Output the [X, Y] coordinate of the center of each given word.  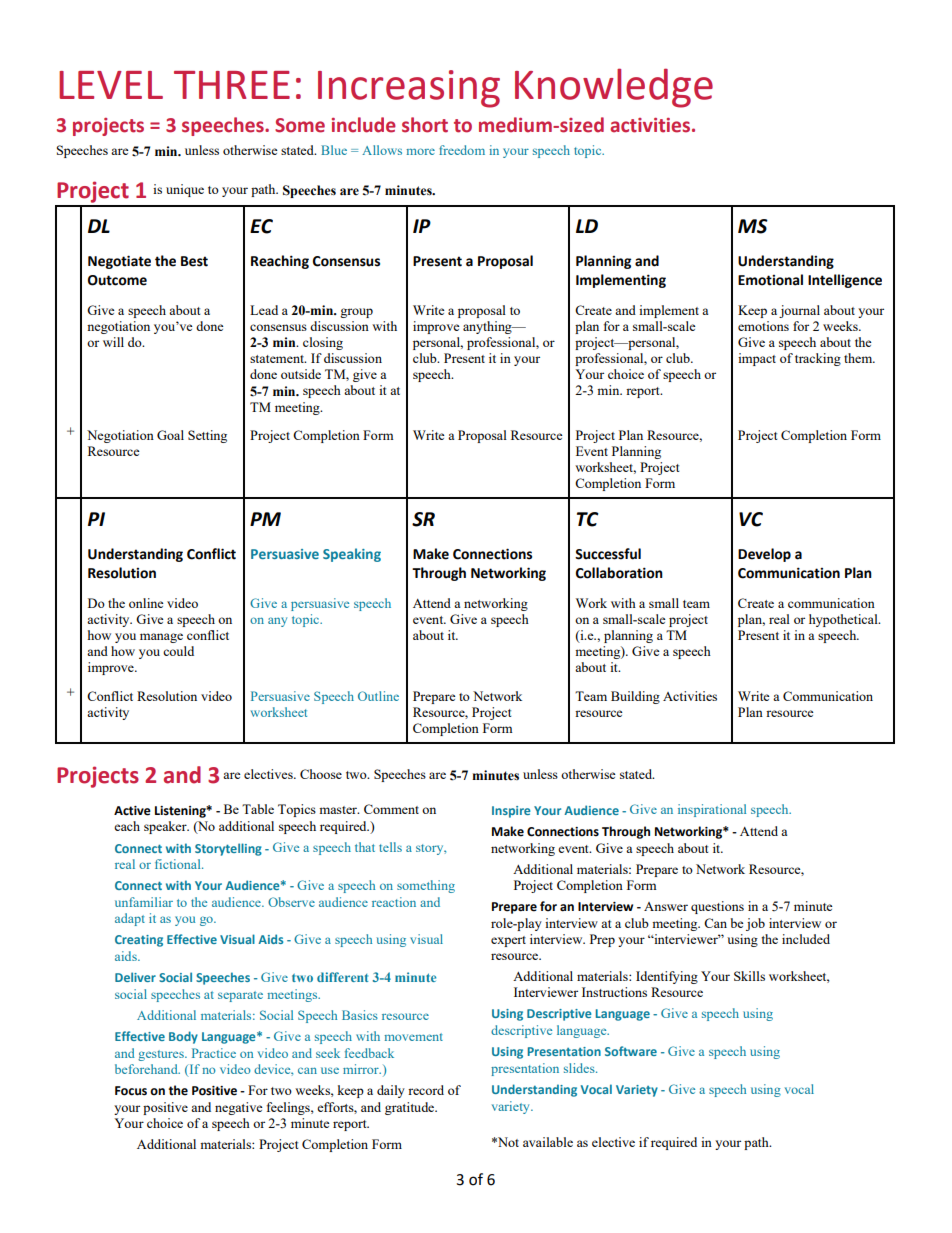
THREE [232, 85]
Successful [608, 554]
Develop [764, 555]
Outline [378, 696]
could [178, 651]
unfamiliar [144, 902]
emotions [763, 326]
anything [488, 327]
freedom [462, 150]
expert [508, 941]
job [755, 924]
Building [635, 697]
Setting [207, 436]
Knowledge [614, 88]
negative [239, 1108]
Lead [264, 310]
